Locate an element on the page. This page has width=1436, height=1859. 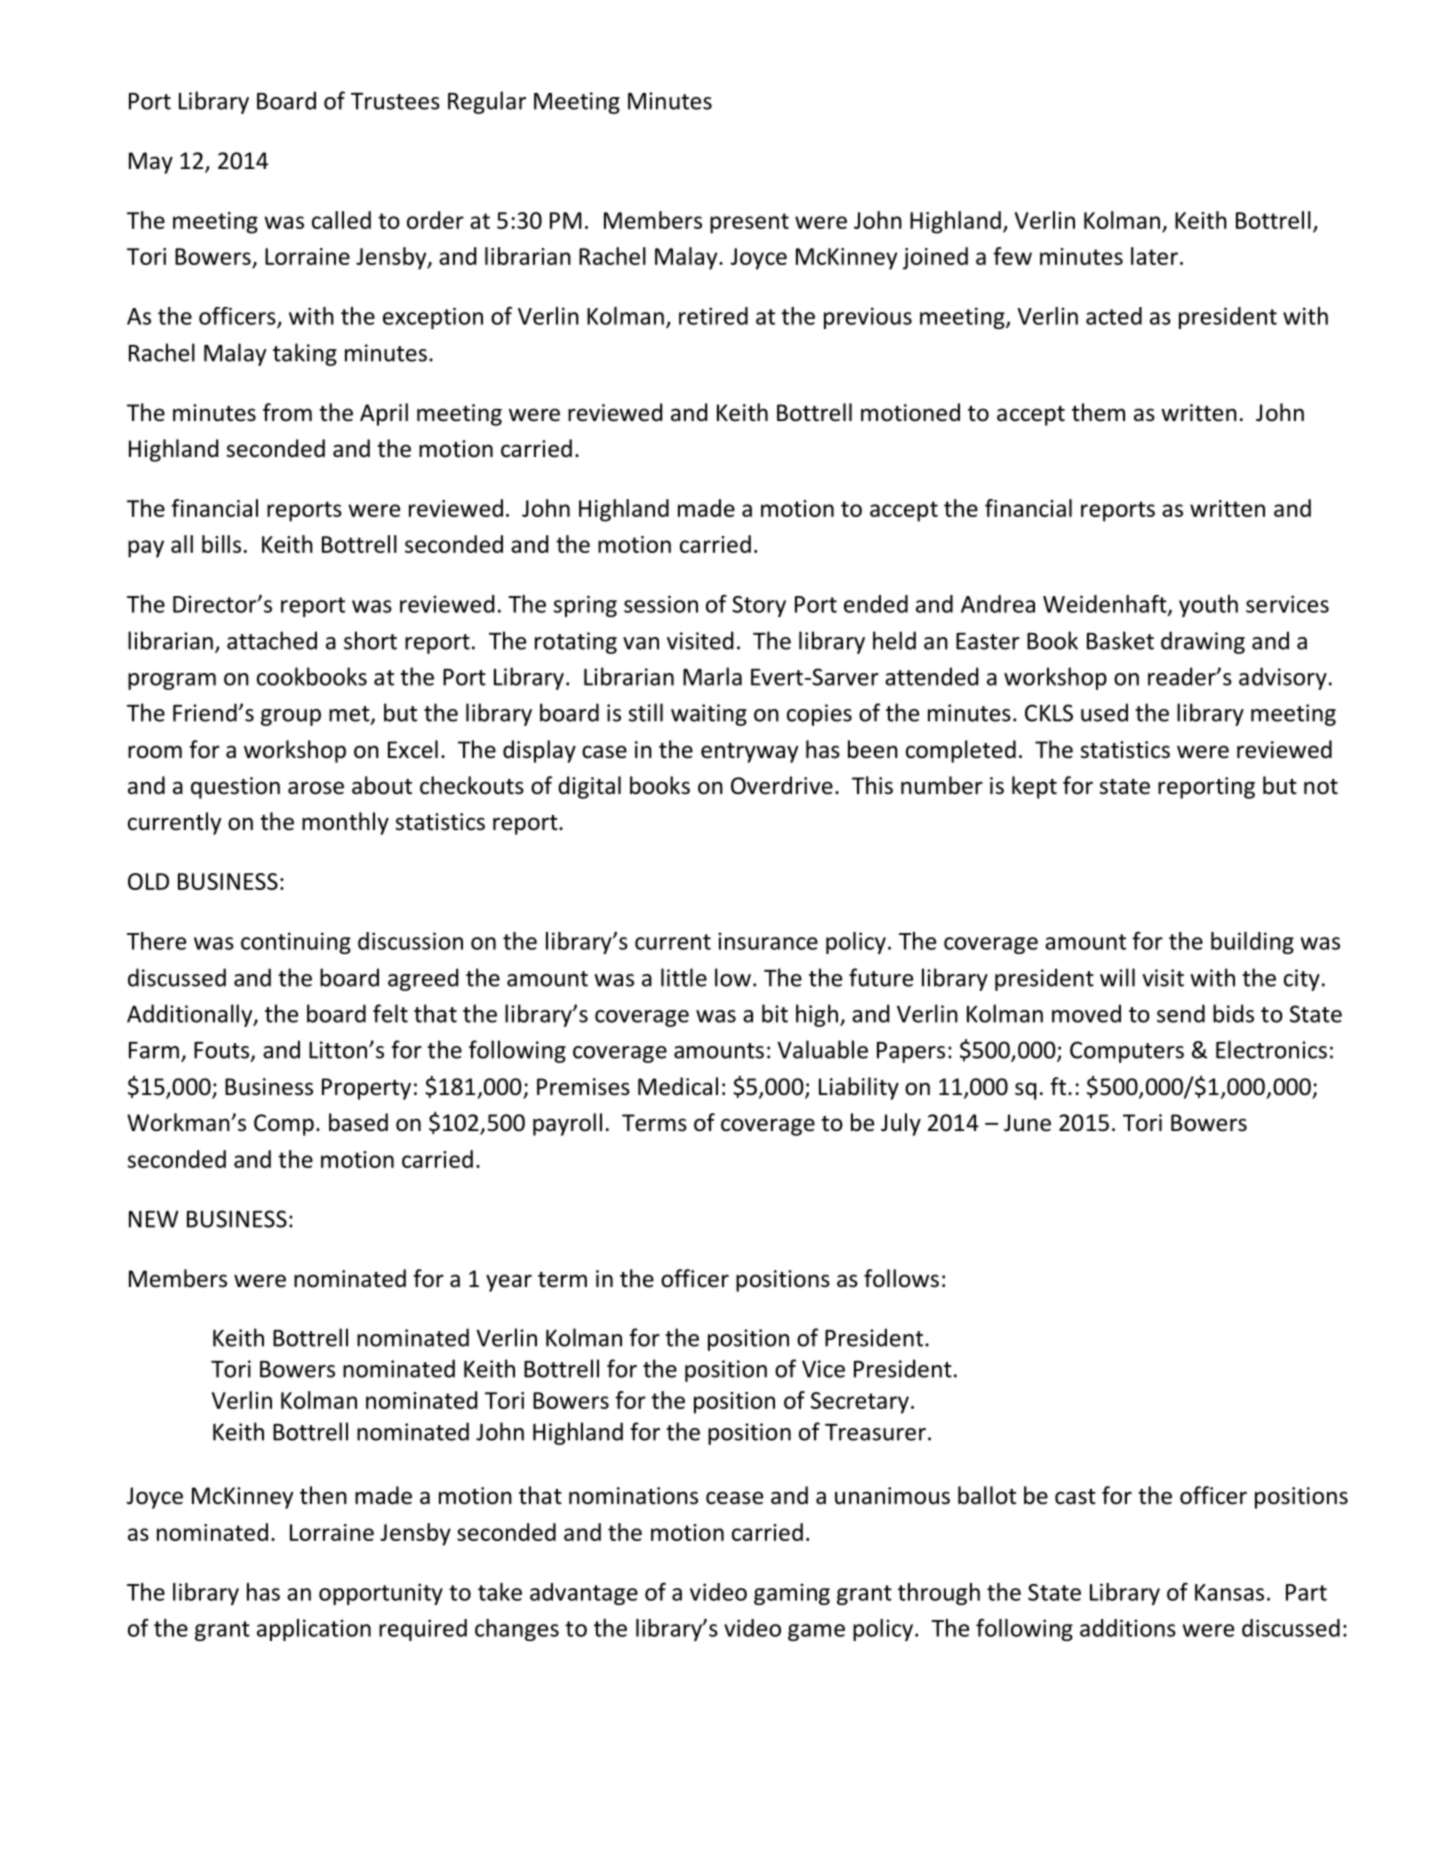
application is located at coordinates (314, 1630).
